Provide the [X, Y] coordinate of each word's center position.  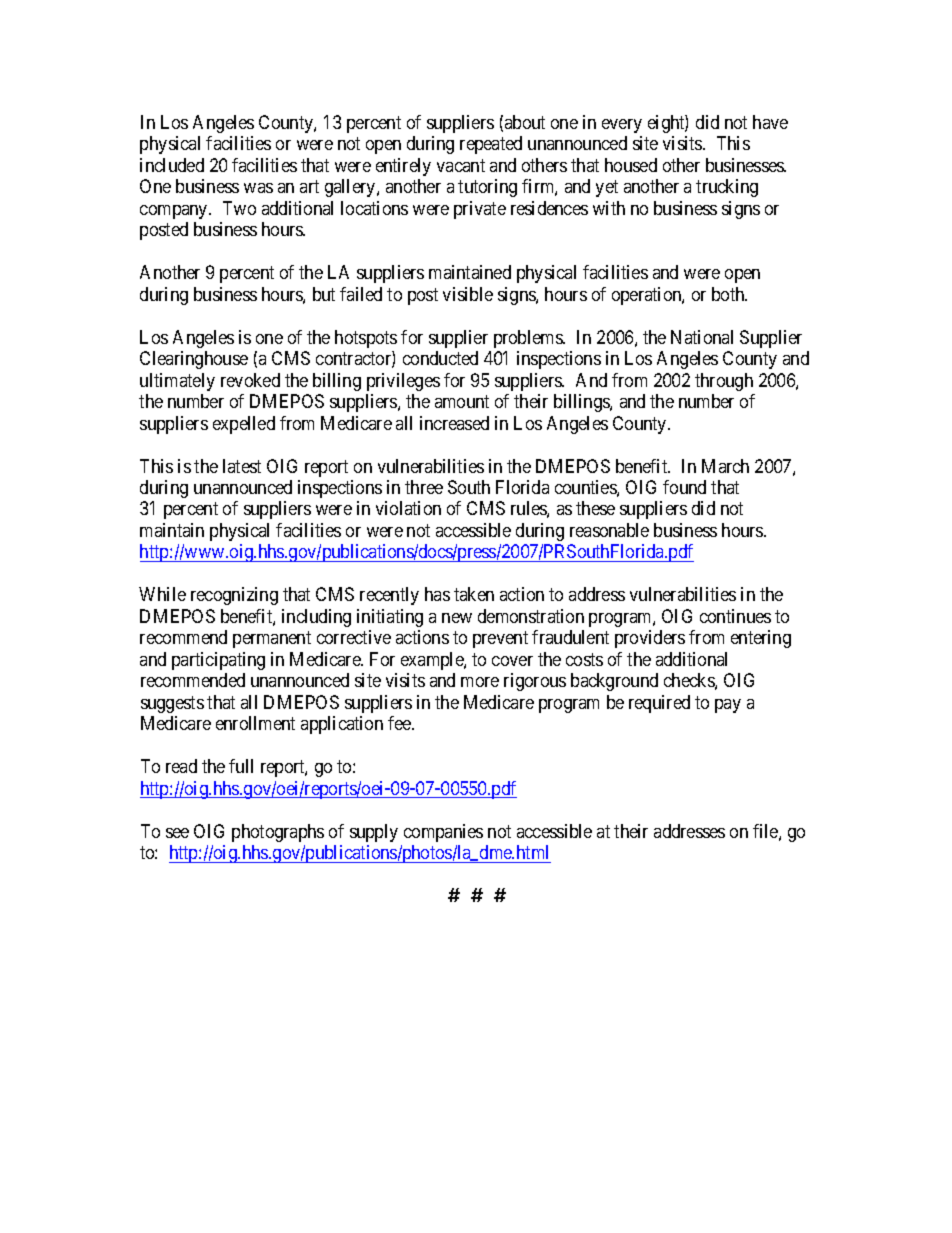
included [172, 165]
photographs [278, 833]
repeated [491, 145]
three [424, 487]
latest [242, 466]
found [684, 487]
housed [631, 165]
